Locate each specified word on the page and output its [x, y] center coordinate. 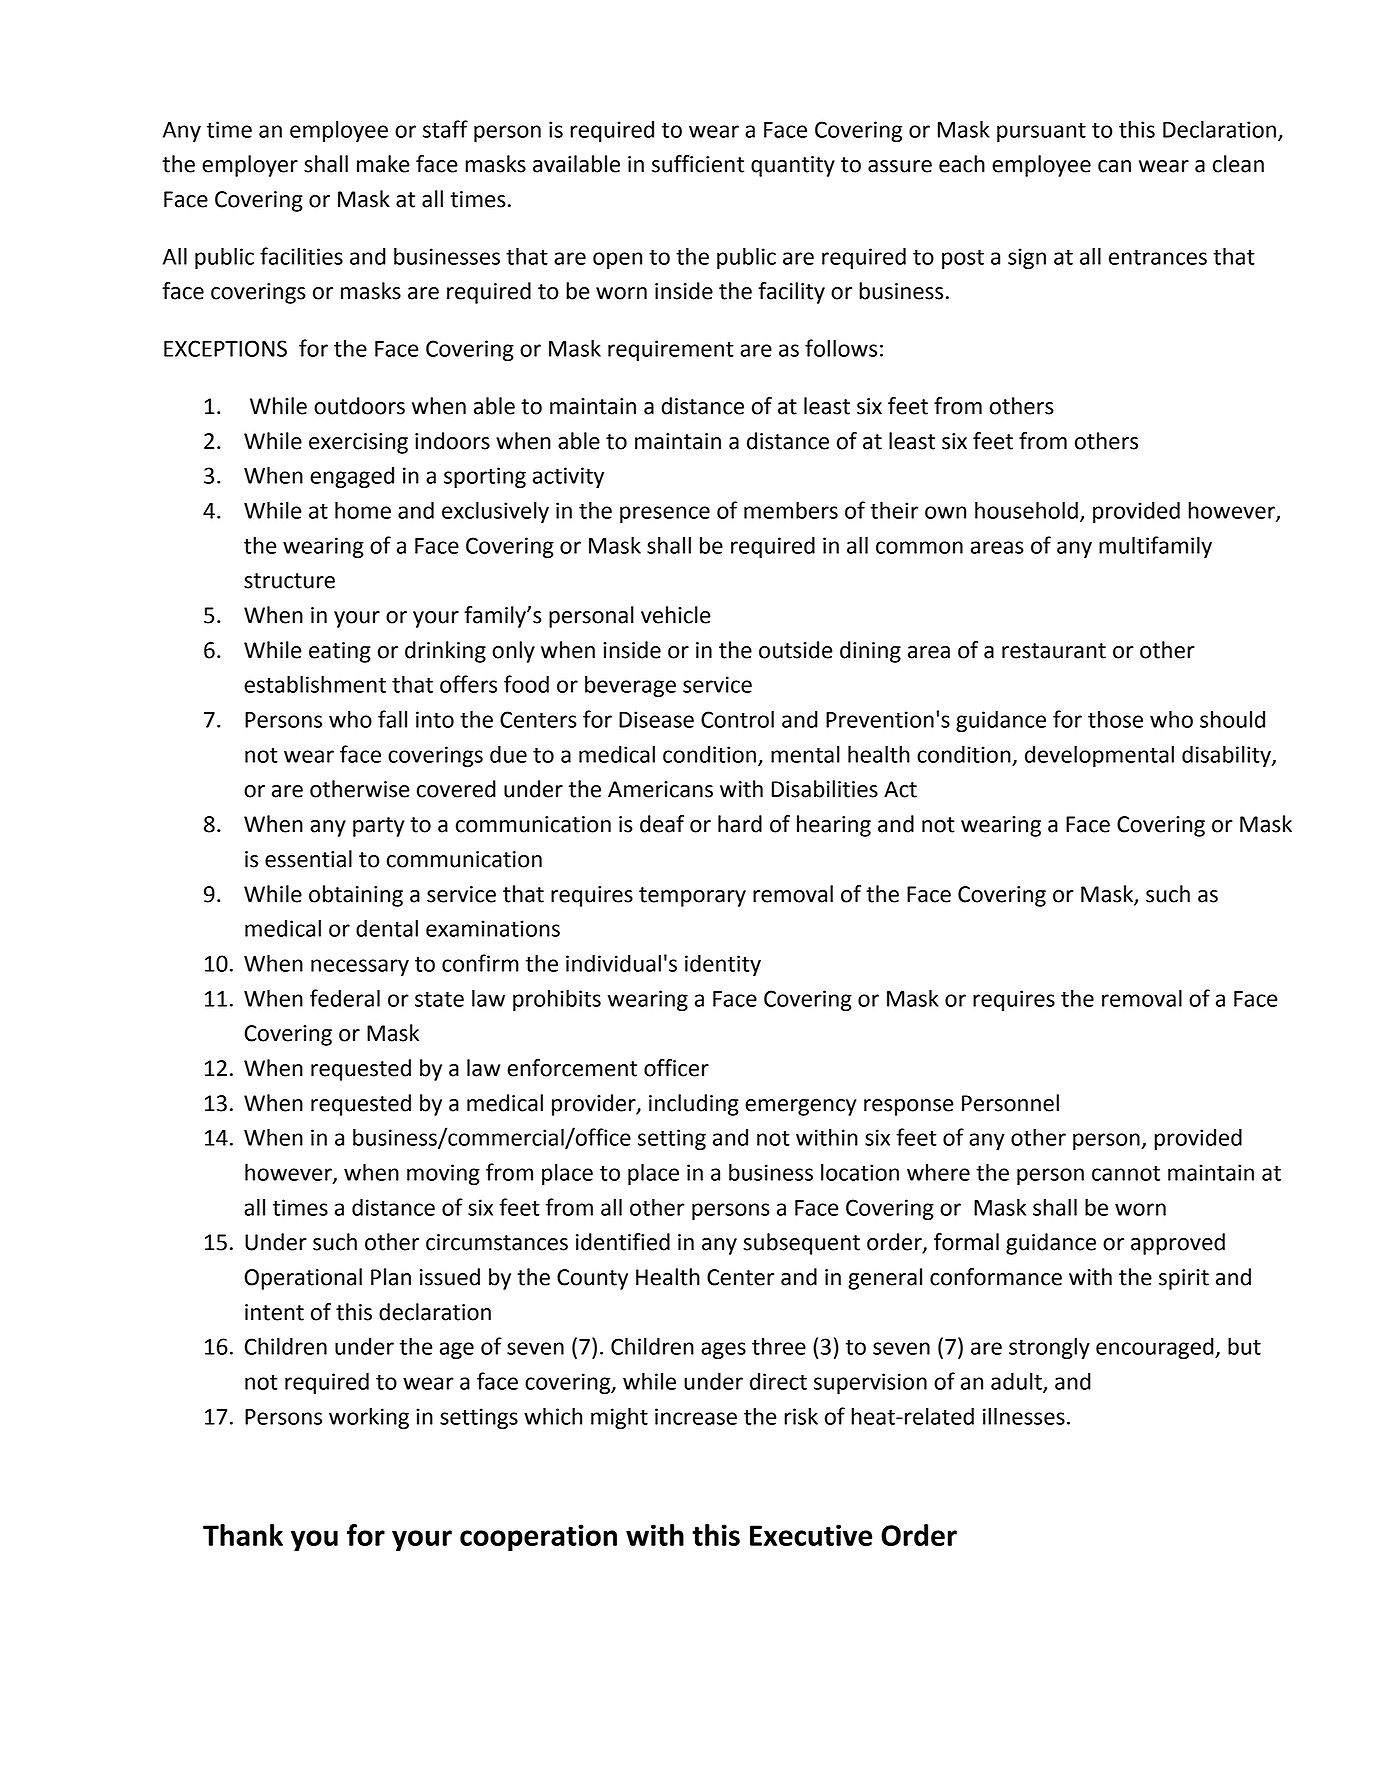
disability [1227, 756]
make [383, 164]
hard [740, 824]
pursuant [1041, 132]
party [378, 827]
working [369, 1418]
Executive [811, 1535]
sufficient [698, 164]
